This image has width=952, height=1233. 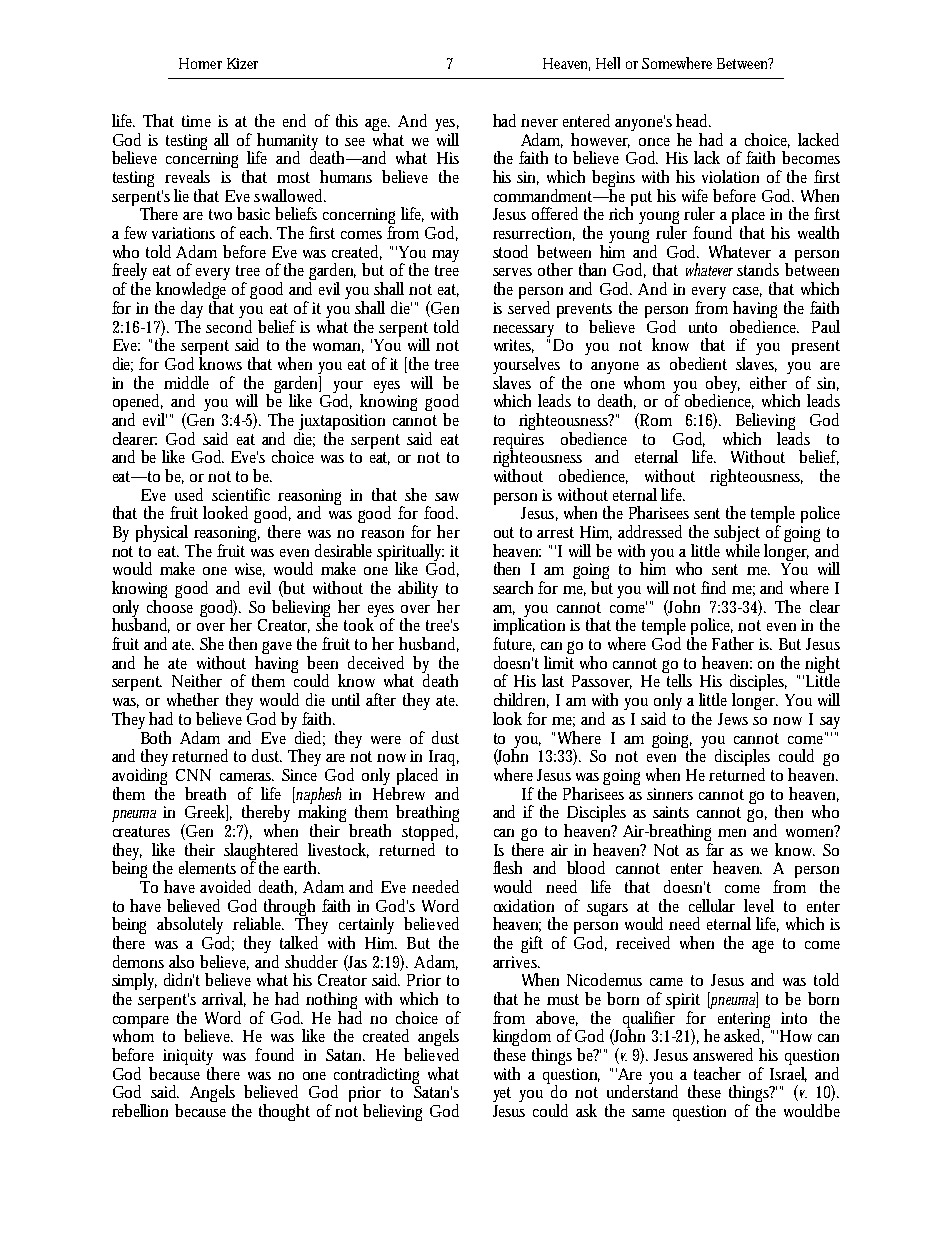 I want to click on yet, so click(x=502, y=1094).
